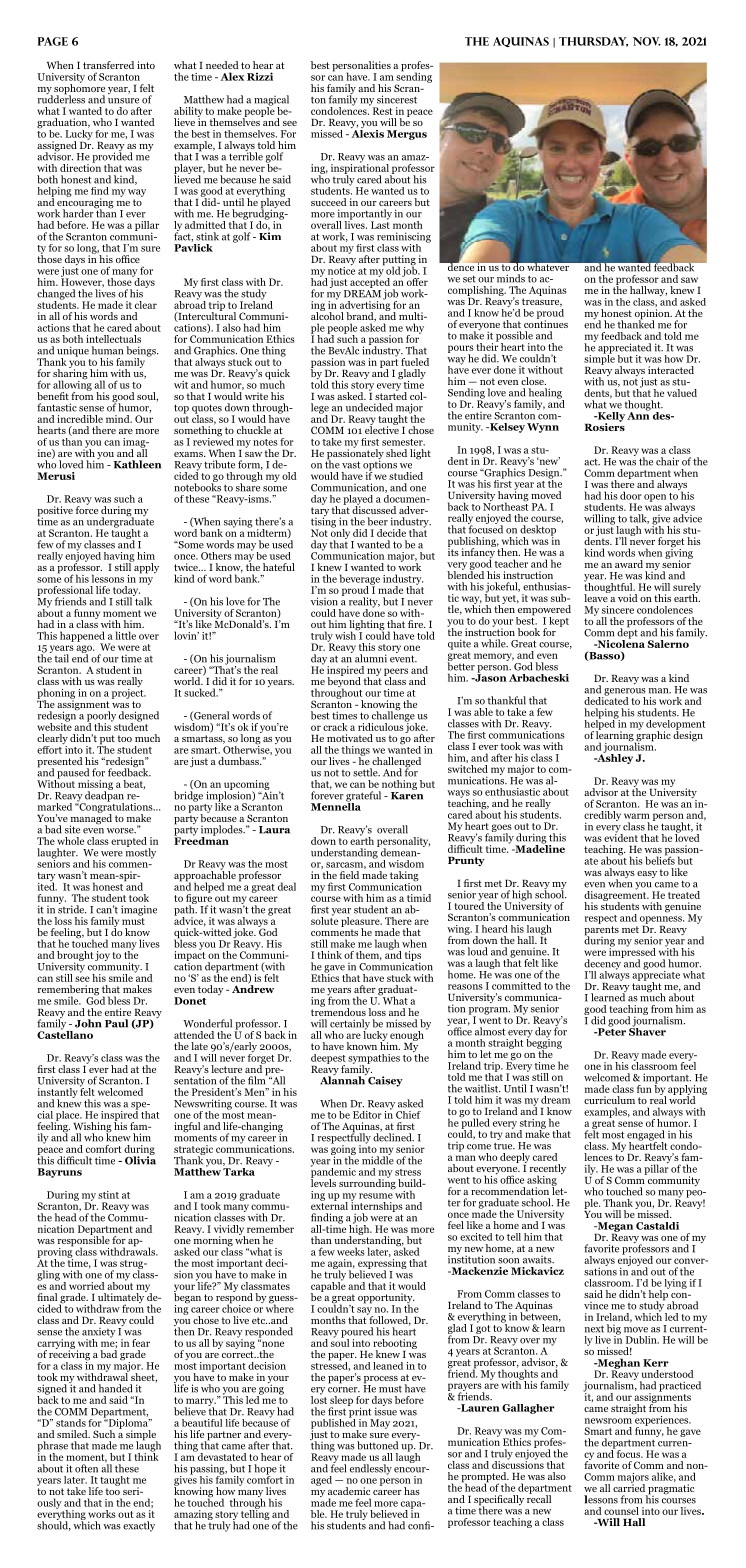 The height and width of the image is (1568, 746). Describe the element at coordinates (609, 1100) in the image. I see `curriculum` at that location.
